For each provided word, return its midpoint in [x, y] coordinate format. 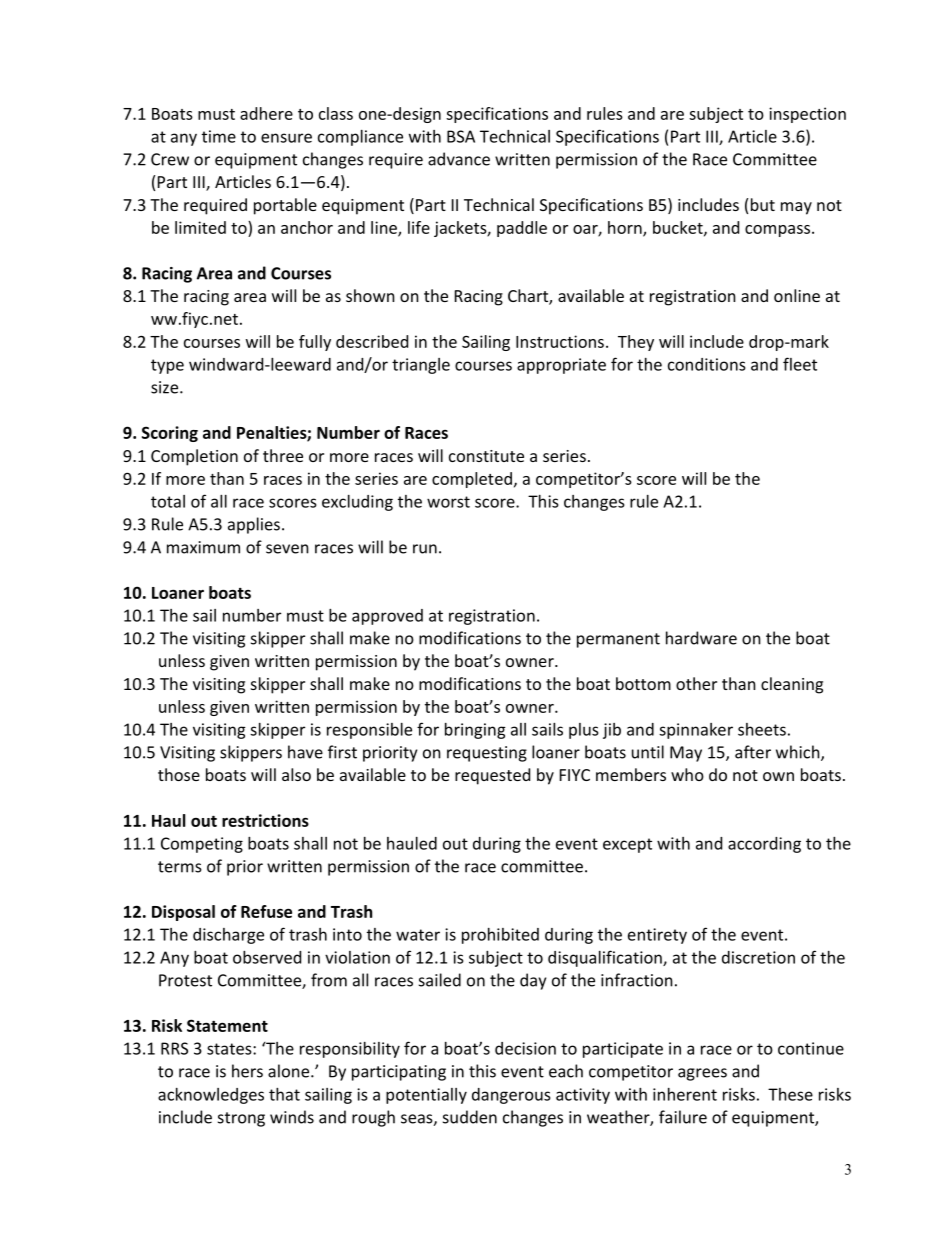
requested [492, 776]
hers [247, 1071]
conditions [707, 364]
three [283, 455]
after [753, 752]
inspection [807, 115]
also [296, 774]
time [219, 136]
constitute [486, 456]
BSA [461, 136]
